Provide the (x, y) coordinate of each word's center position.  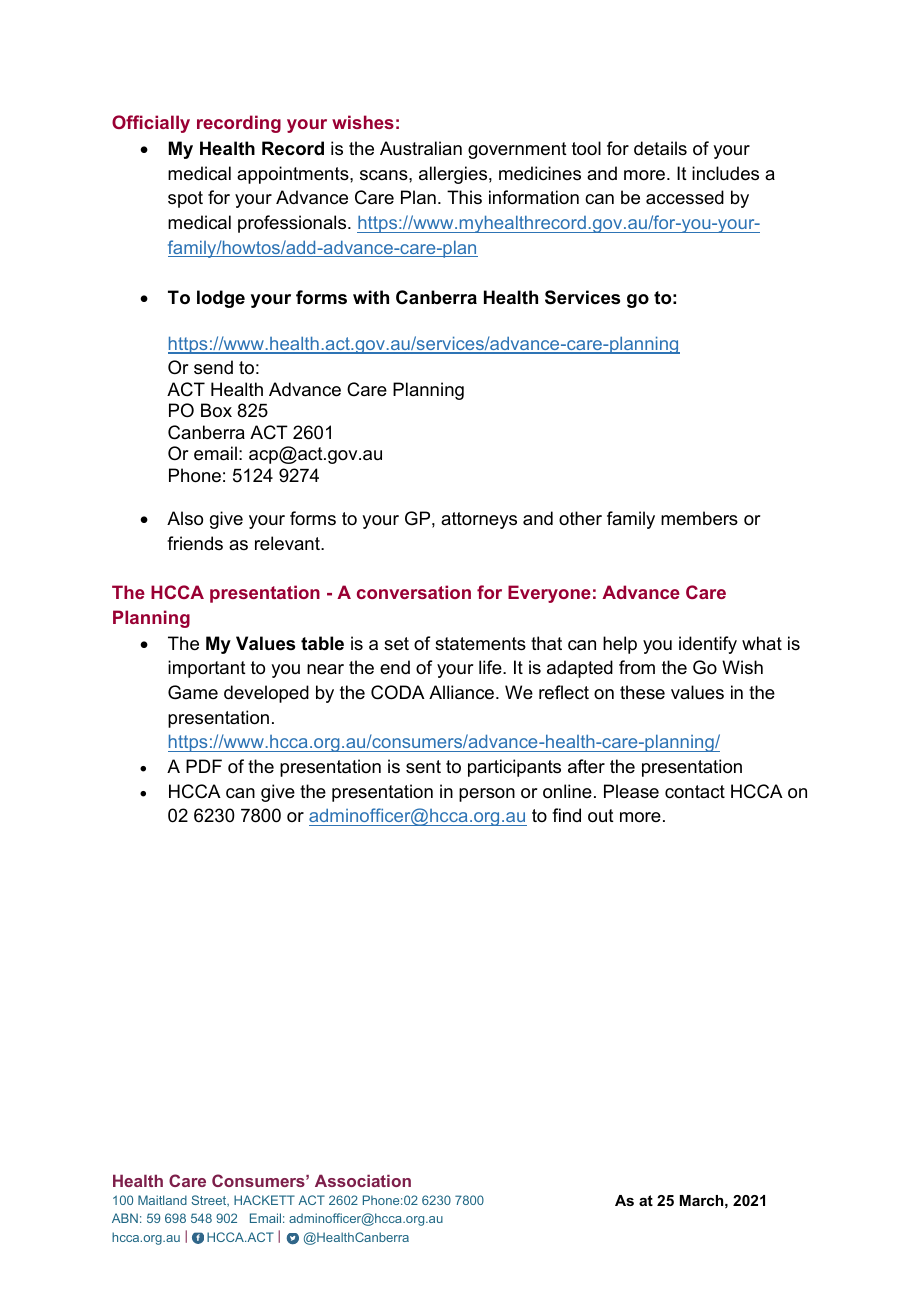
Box (216, 410)
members (699, 518)
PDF (204, 766)
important (207, 669)
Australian (421, 148)
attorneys (479, 520)
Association (363, 1180)
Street (210, 1201)
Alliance (463, 692)
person (487, 795)
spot (185, 199)
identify (708, 645)
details (660, 148)
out (601, 816)
